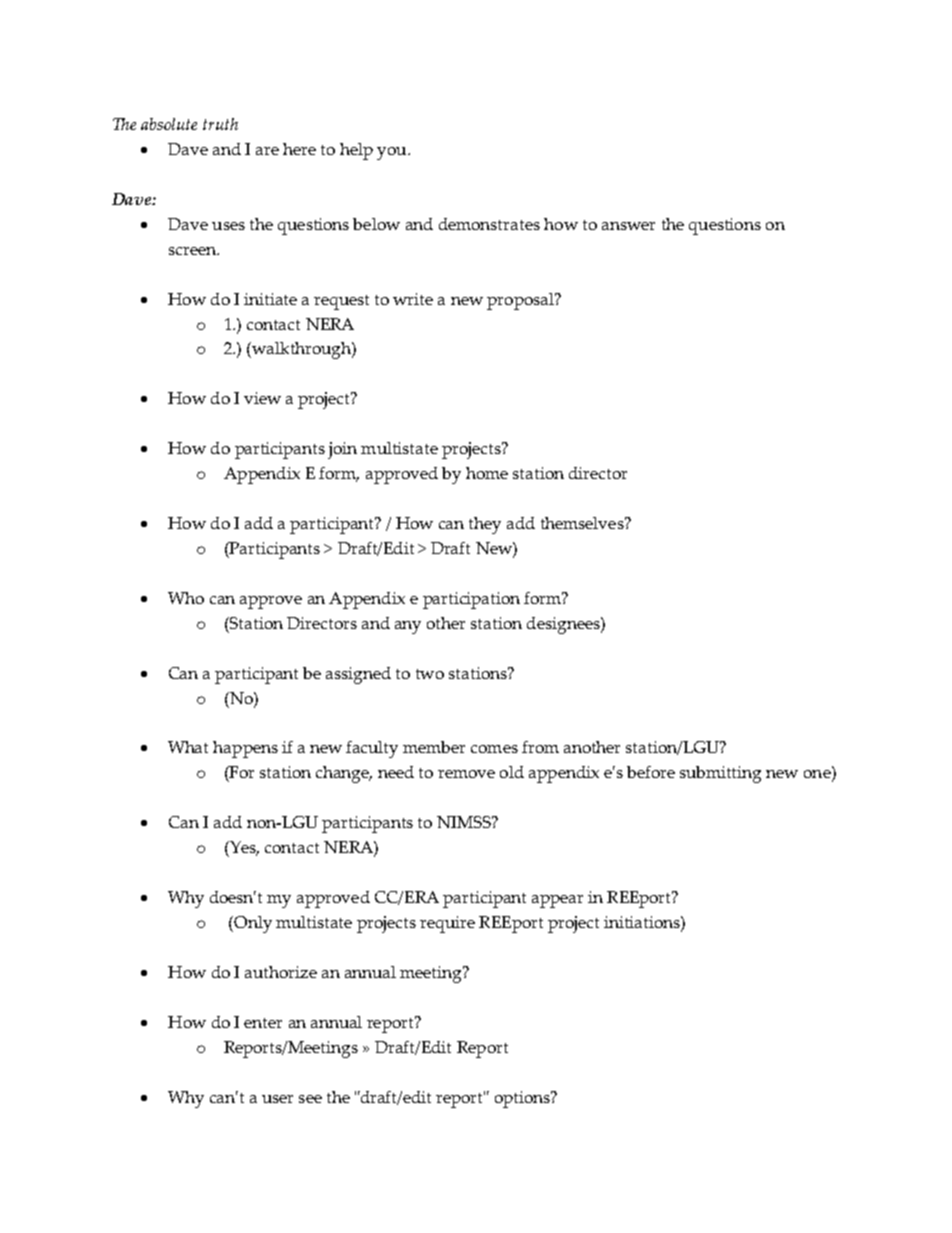 The image size is (952, 1233). What do you see at coordinates (818, 774) in the screenshot?
I see `one` at bounding box center [818, 774].
